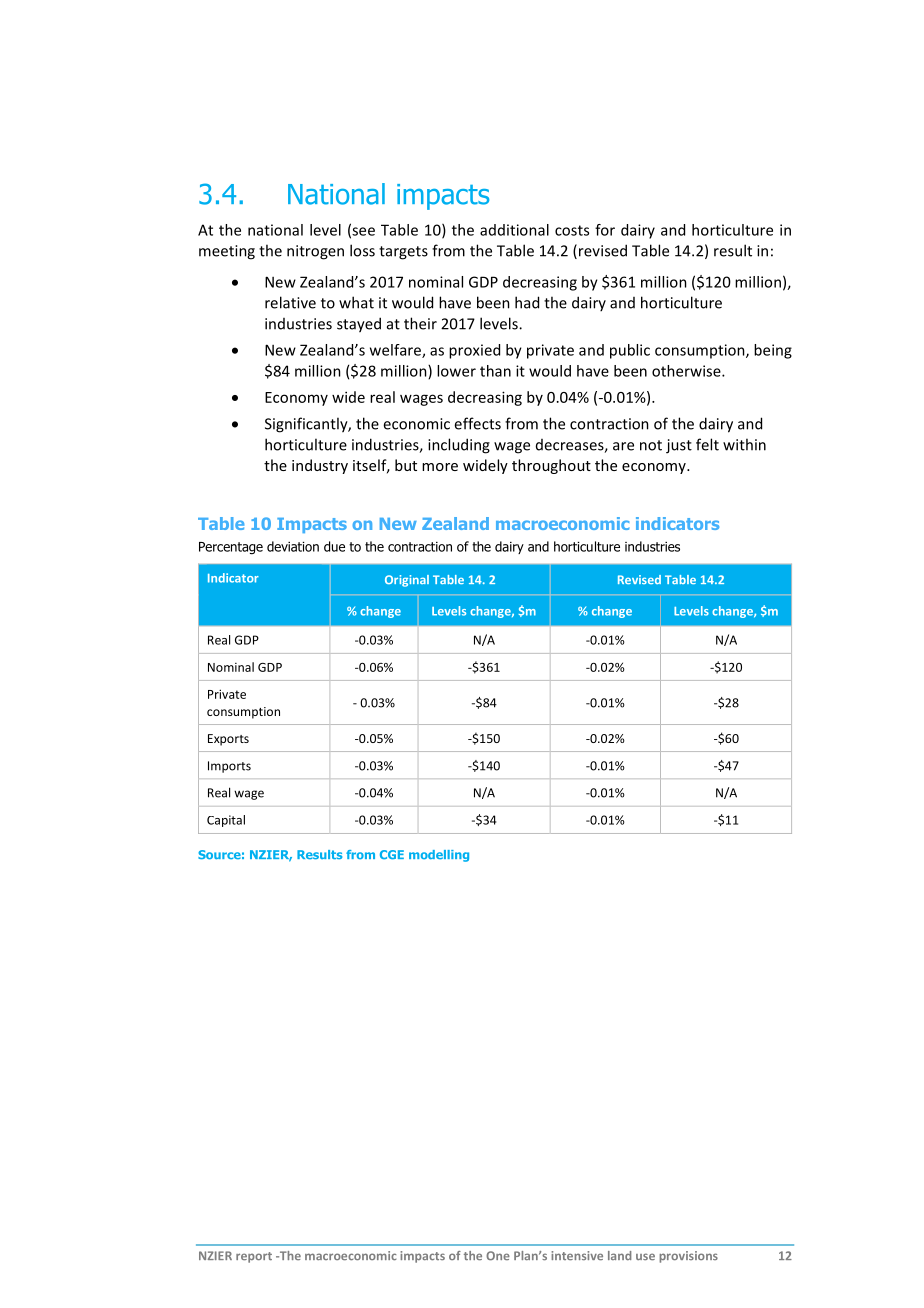  Describe the element at coordinates (228, 740) in the image. I see `Exports` at that location.
